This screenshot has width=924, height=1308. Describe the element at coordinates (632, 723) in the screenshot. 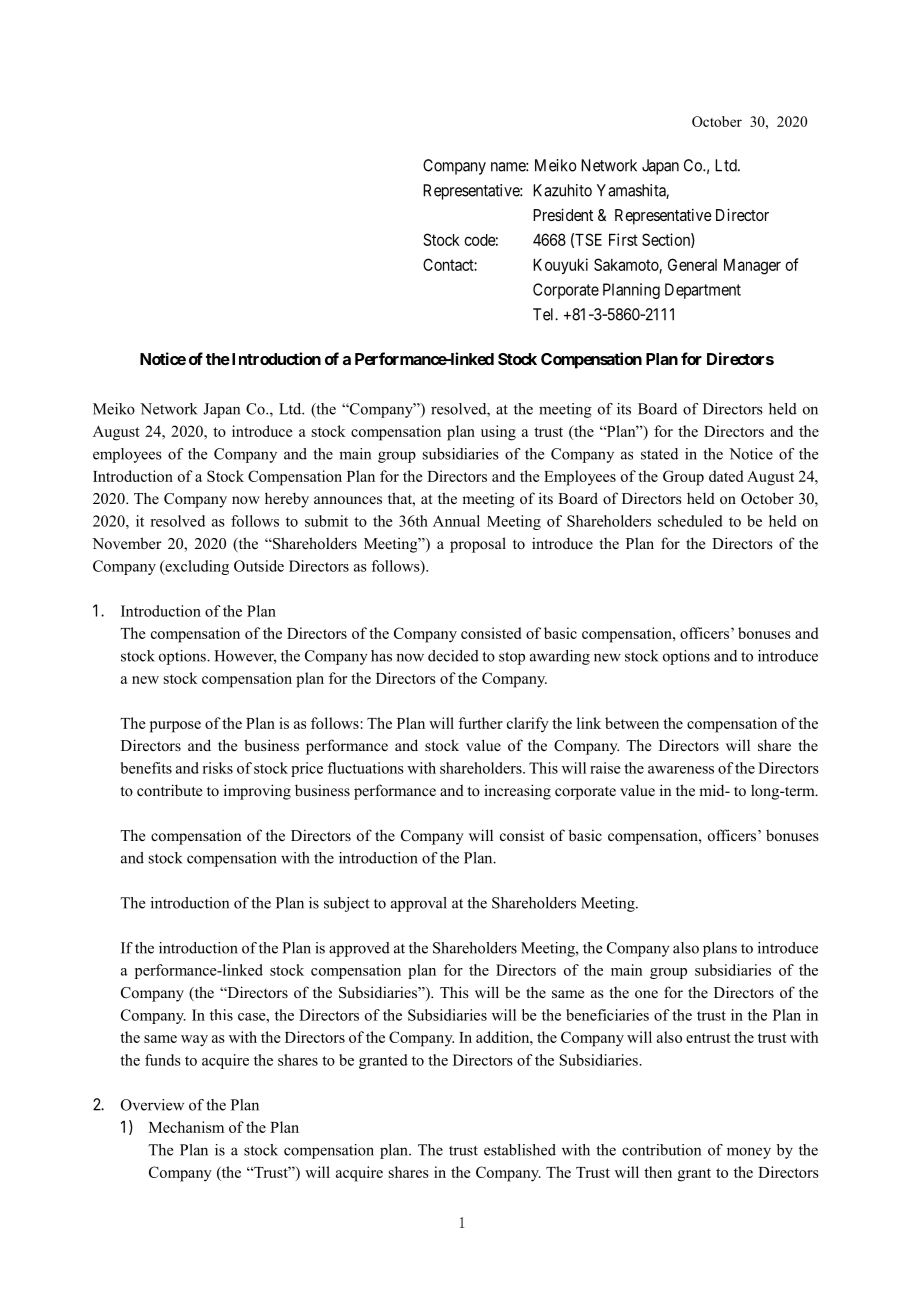

I see `between` at that location.
